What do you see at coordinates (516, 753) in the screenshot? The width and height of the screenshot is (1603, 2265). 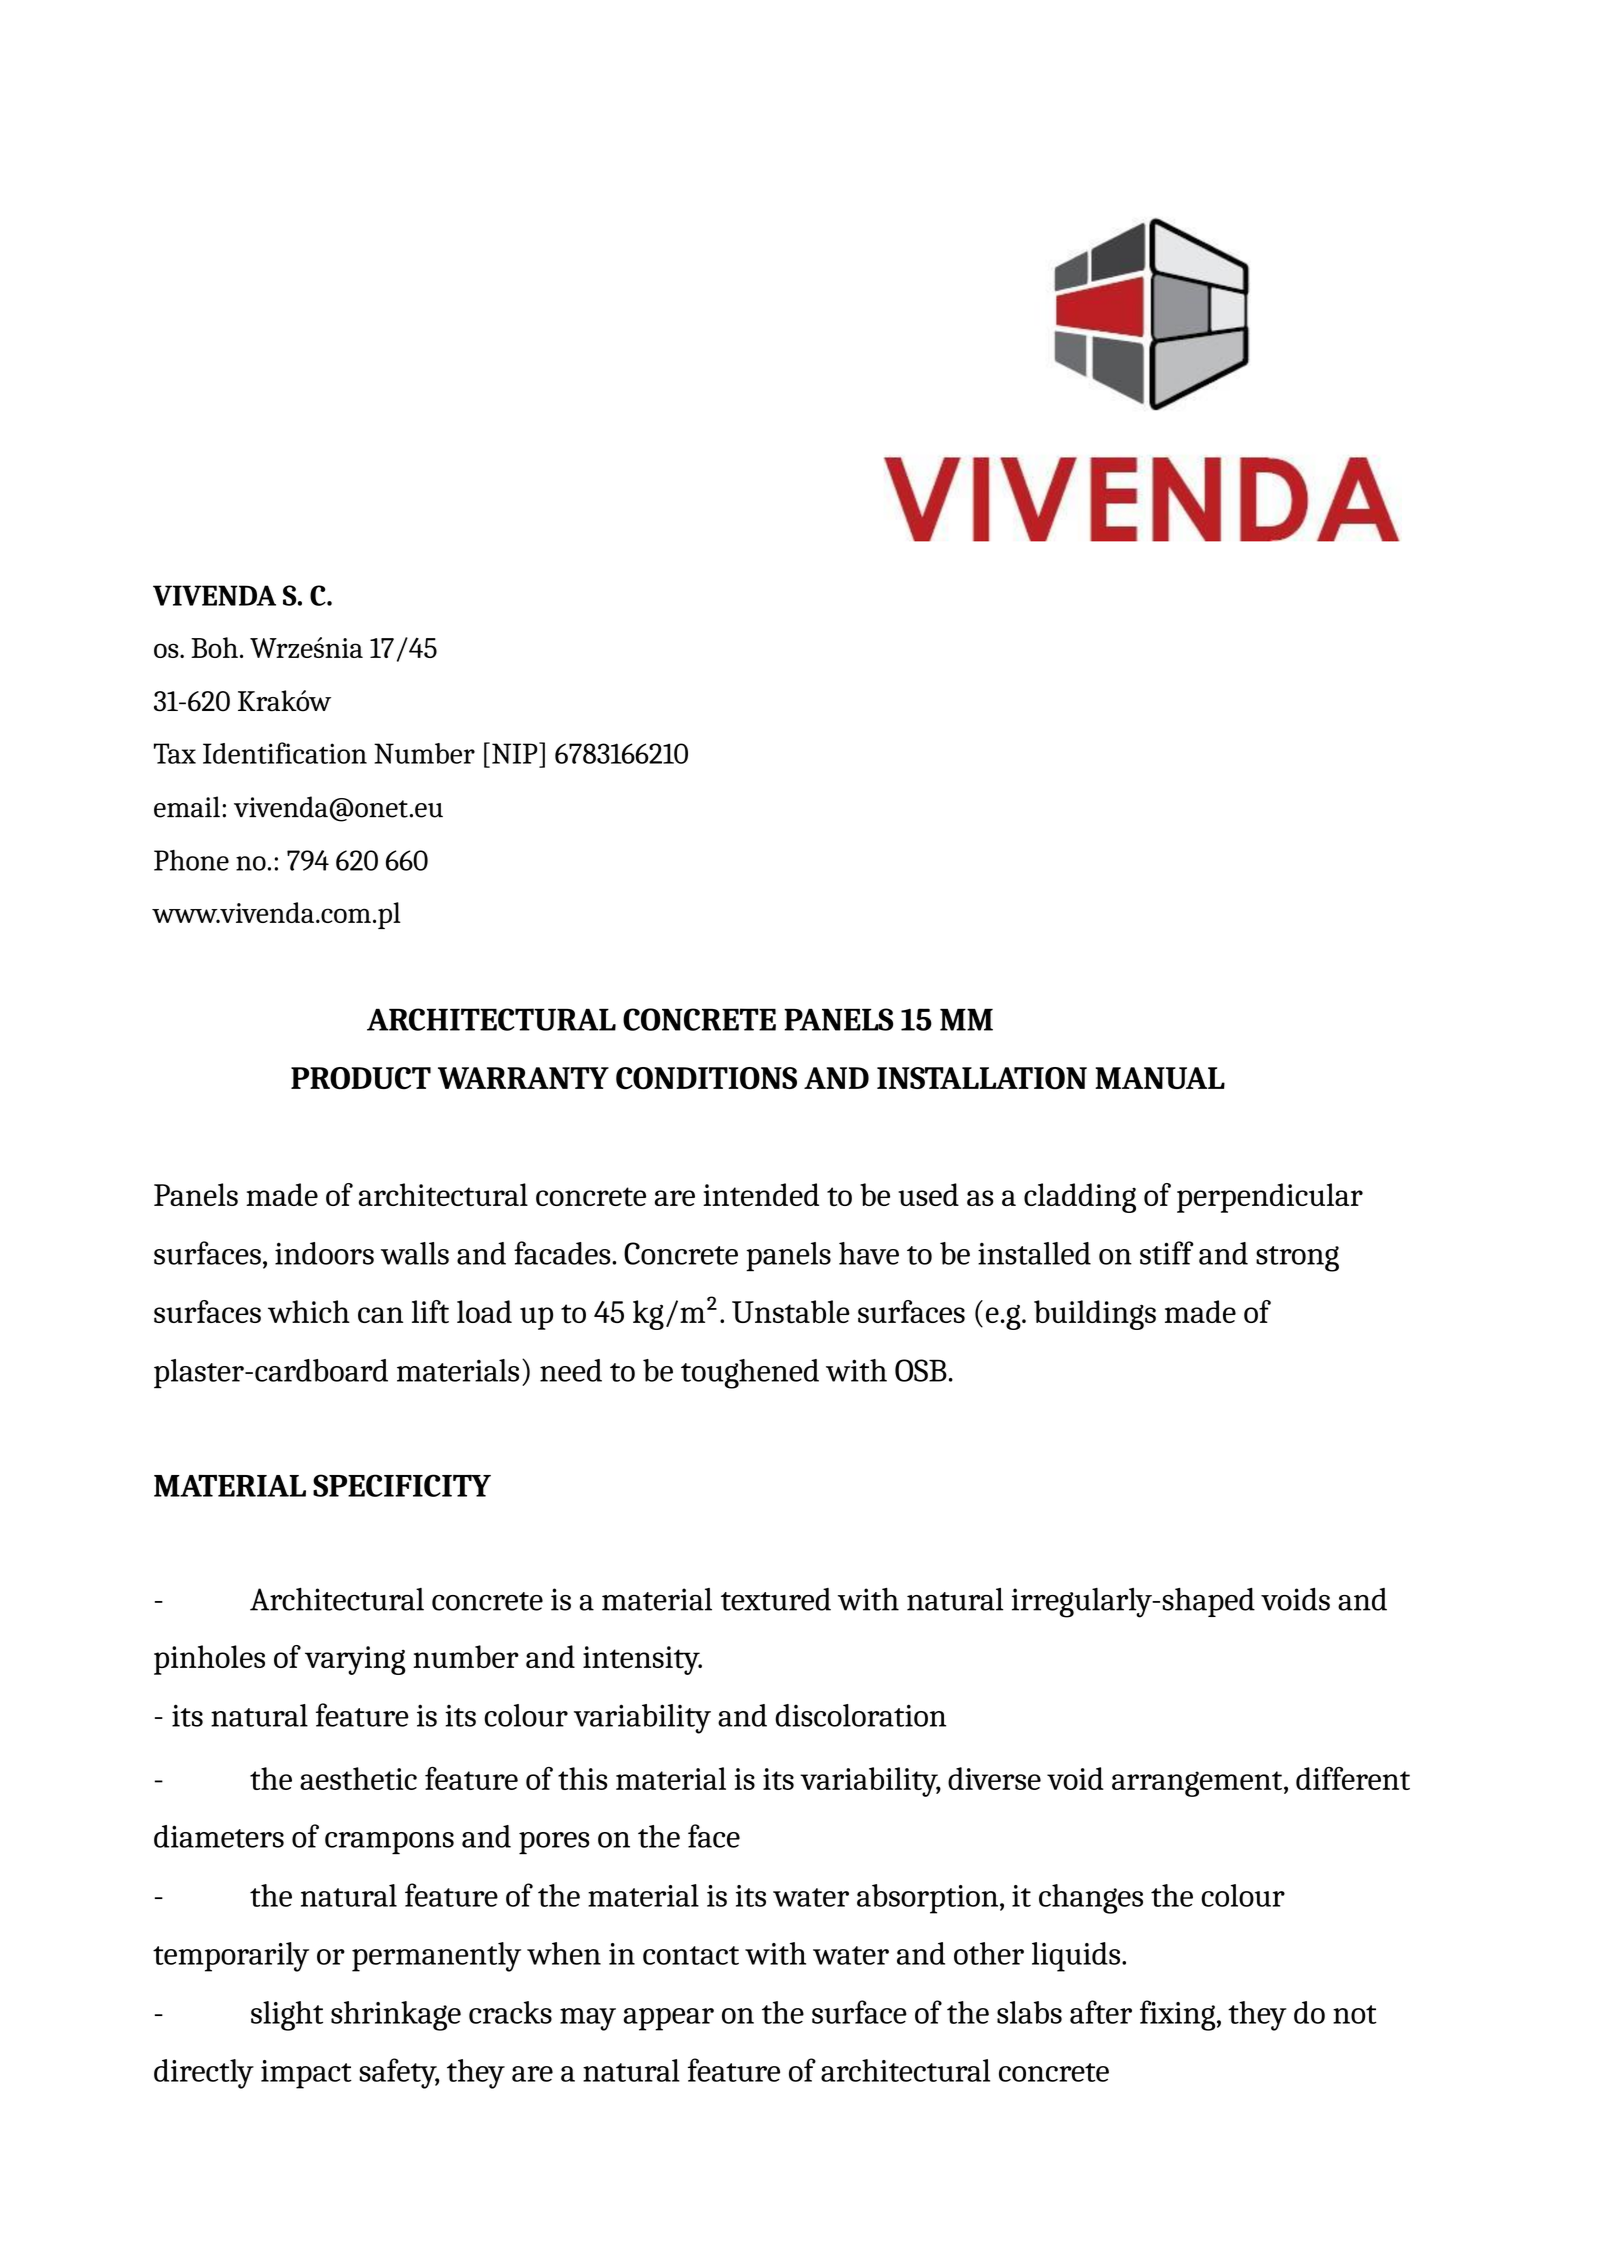 I see `NIP` at bounding box center [516, 753].
